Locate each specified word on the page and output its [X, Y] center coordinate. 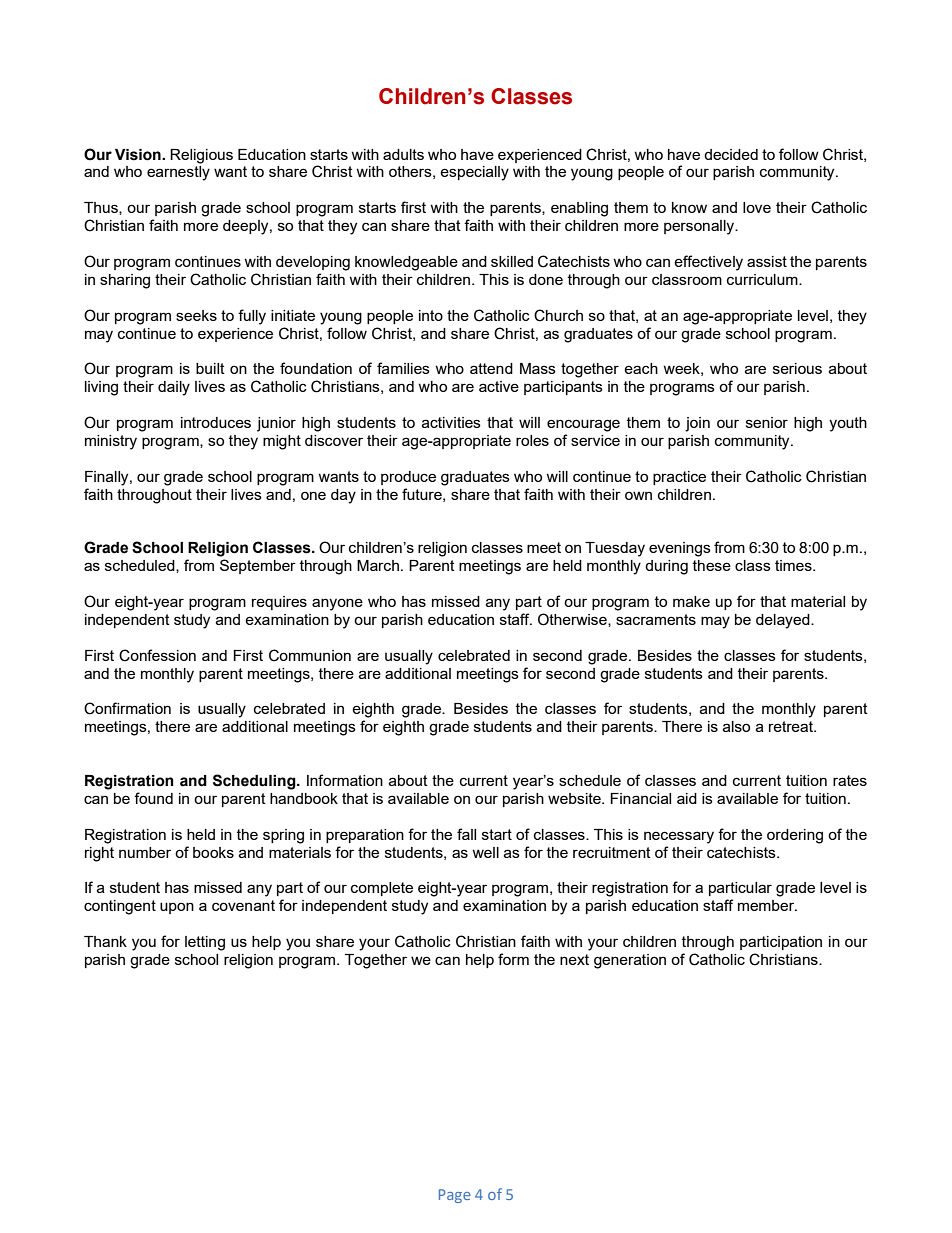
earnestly [178, 173]
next [574, 959]
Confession [157, 655]
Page [455, 1196]
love [757, 207]
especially [474, 173]
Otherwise [573, 620]
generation [630, 961]
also [736, 726]
